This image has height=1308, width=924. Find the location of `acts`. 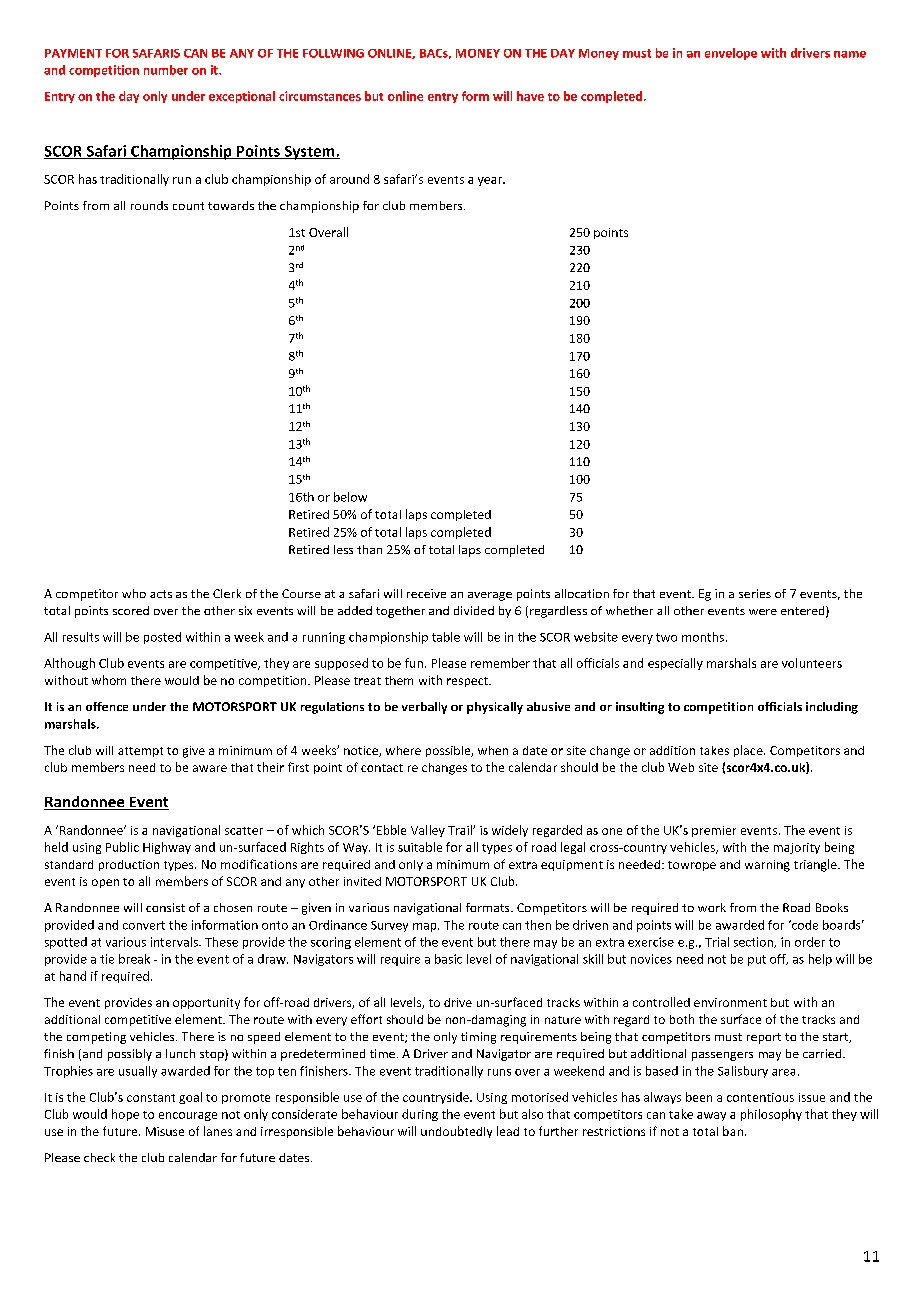

acts is located at coordinates (161, 594).
